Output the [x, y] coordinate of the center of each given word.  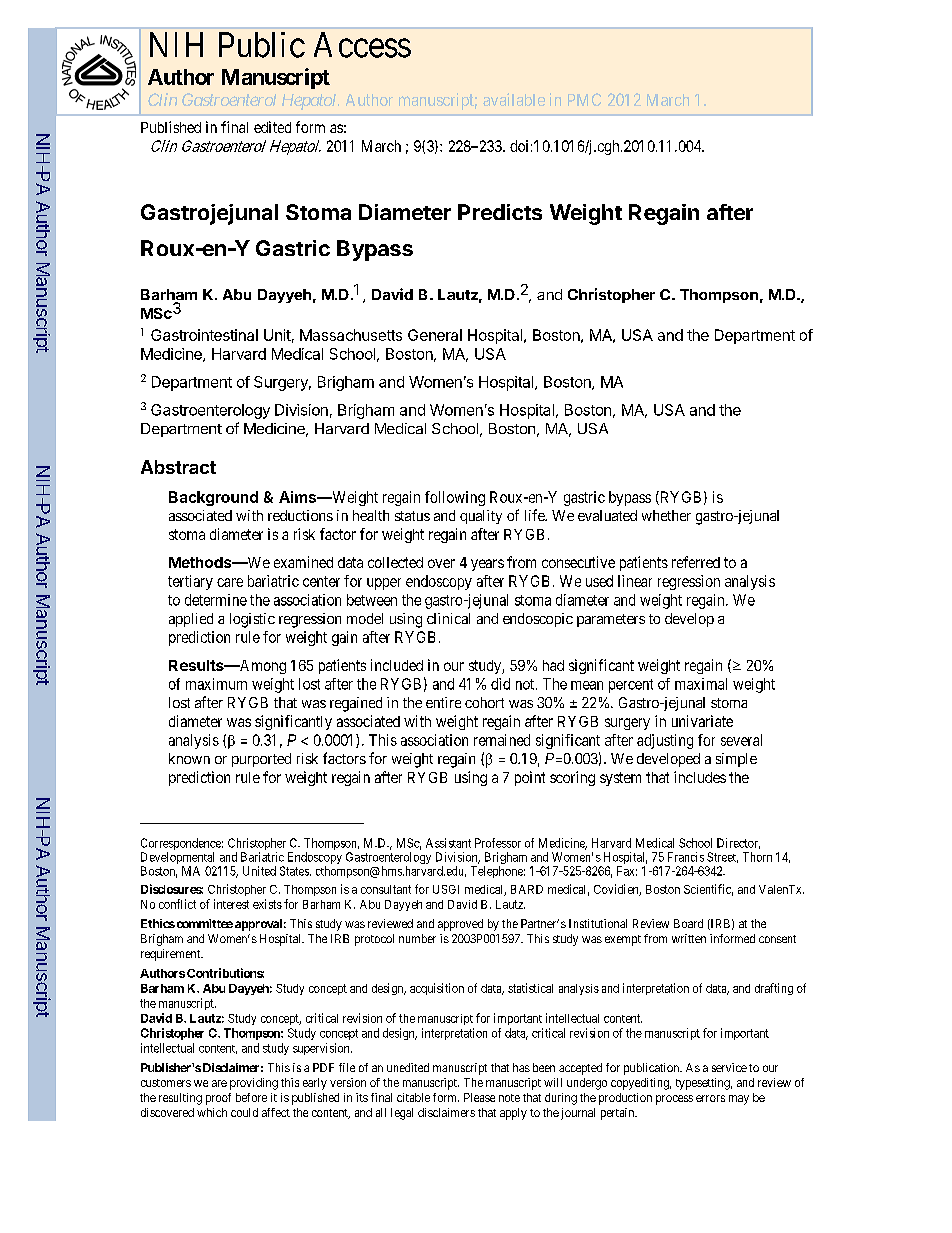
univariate [702, 721]
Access [362, 45]
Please [479, 1097]
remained [502, 740]
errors [710, 1098]
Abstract [178, 467]
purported [261, 760]
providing [254, 1084]
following [455, 498]
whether [666, 515]
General [435, 335]
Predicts [500, 212]
